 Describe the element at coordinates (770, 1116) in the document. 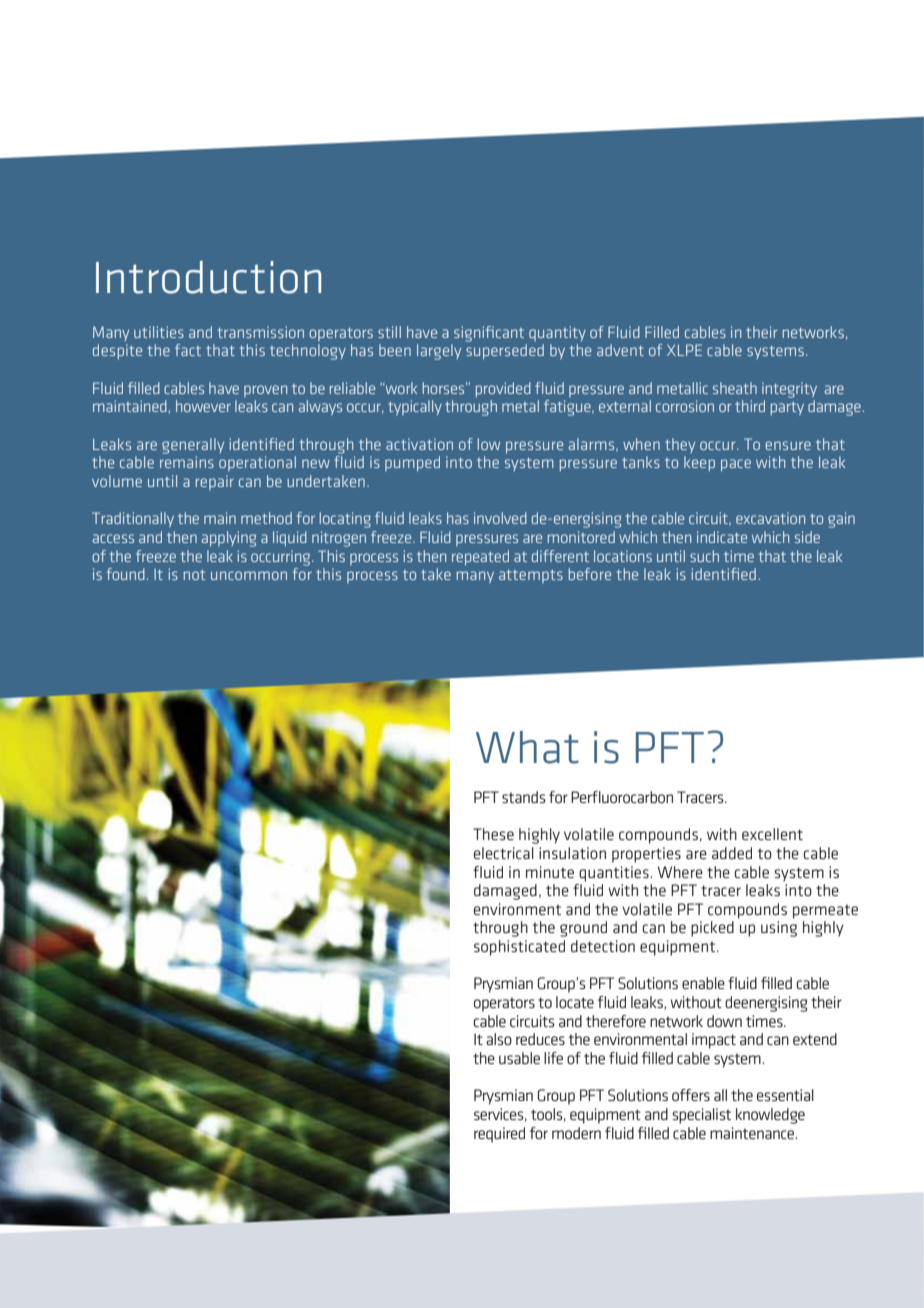

I see `knowledge` at that location.
